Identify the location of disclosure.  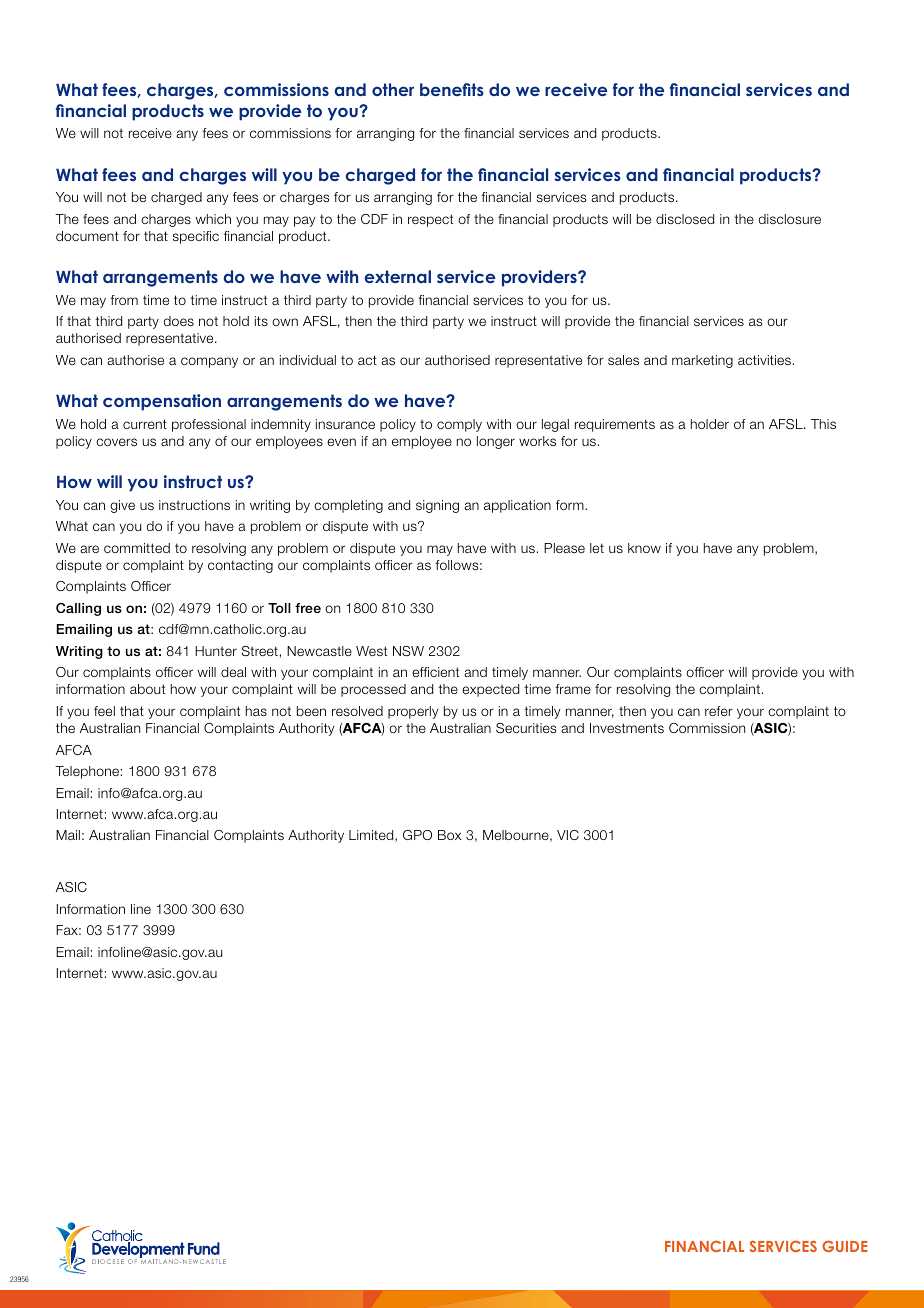
(790, 219).
